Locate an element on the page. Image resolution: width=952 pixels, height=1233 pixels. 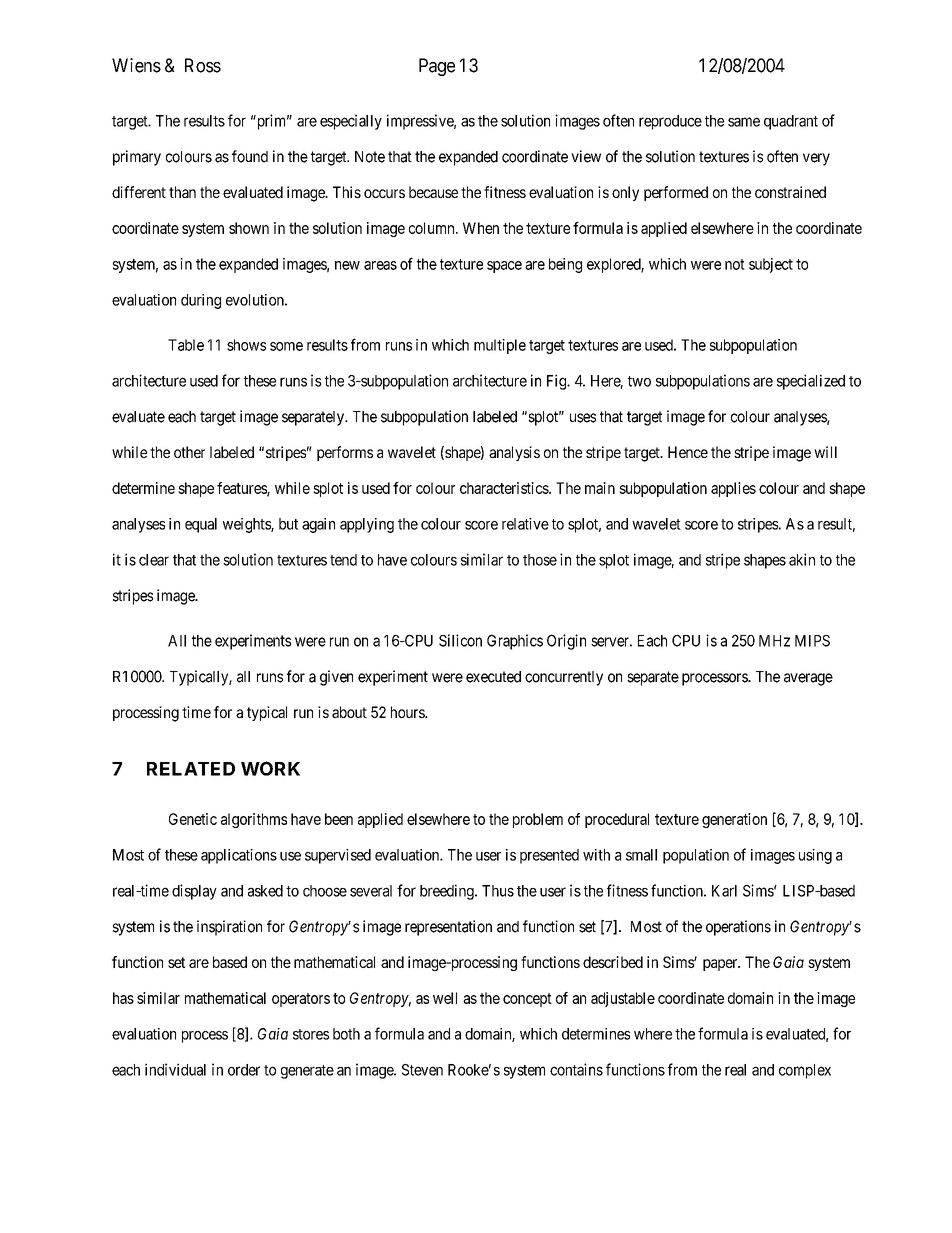
akin is located at coordinates (802, 559).
